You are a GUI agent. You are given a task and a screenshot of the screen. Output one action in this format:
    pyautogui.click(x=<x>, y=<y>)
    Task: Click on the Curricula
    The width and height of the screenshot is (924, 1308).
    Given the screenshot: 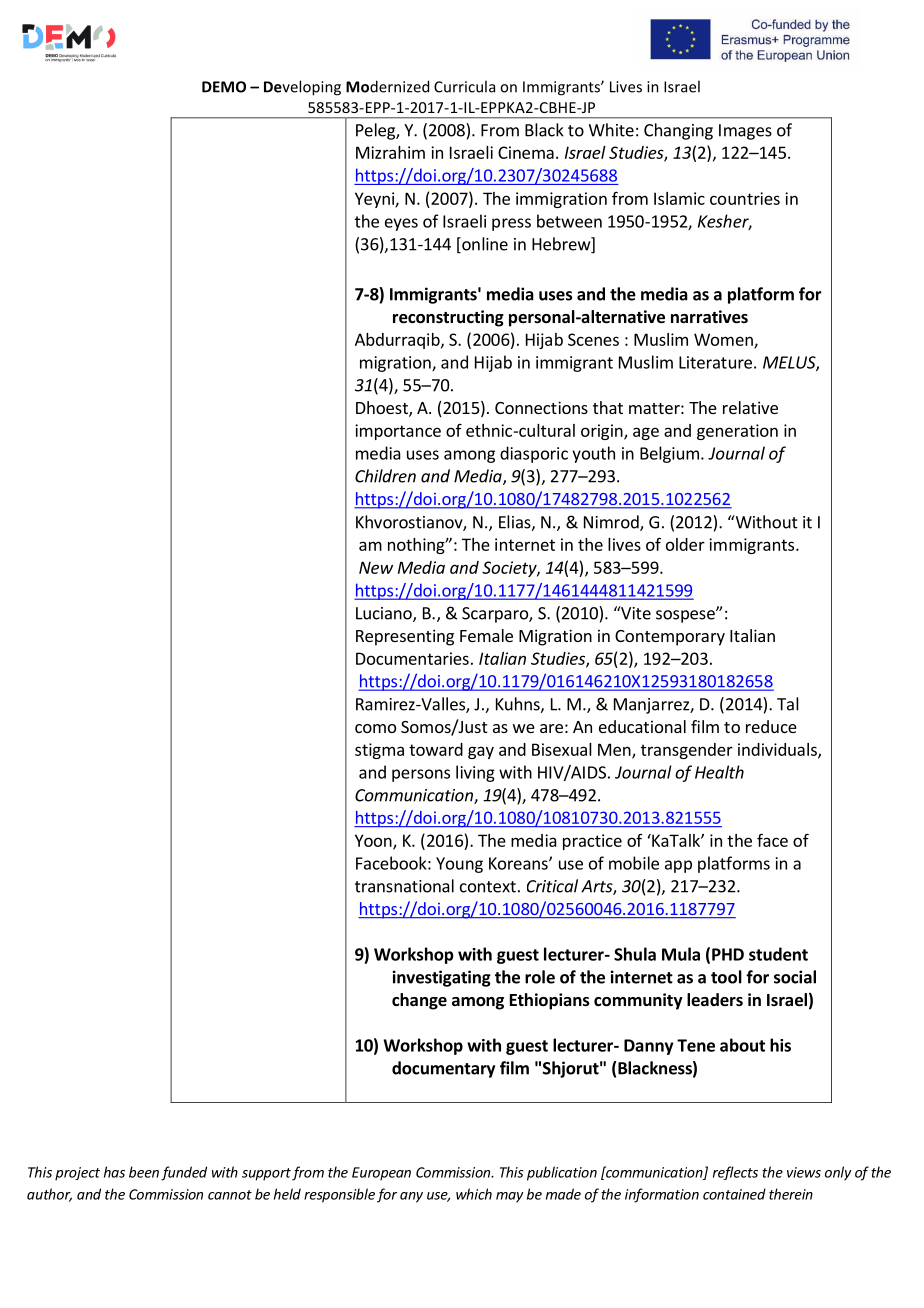 What is the action you would take?
    pyautogui.click(x=464, y=86)
